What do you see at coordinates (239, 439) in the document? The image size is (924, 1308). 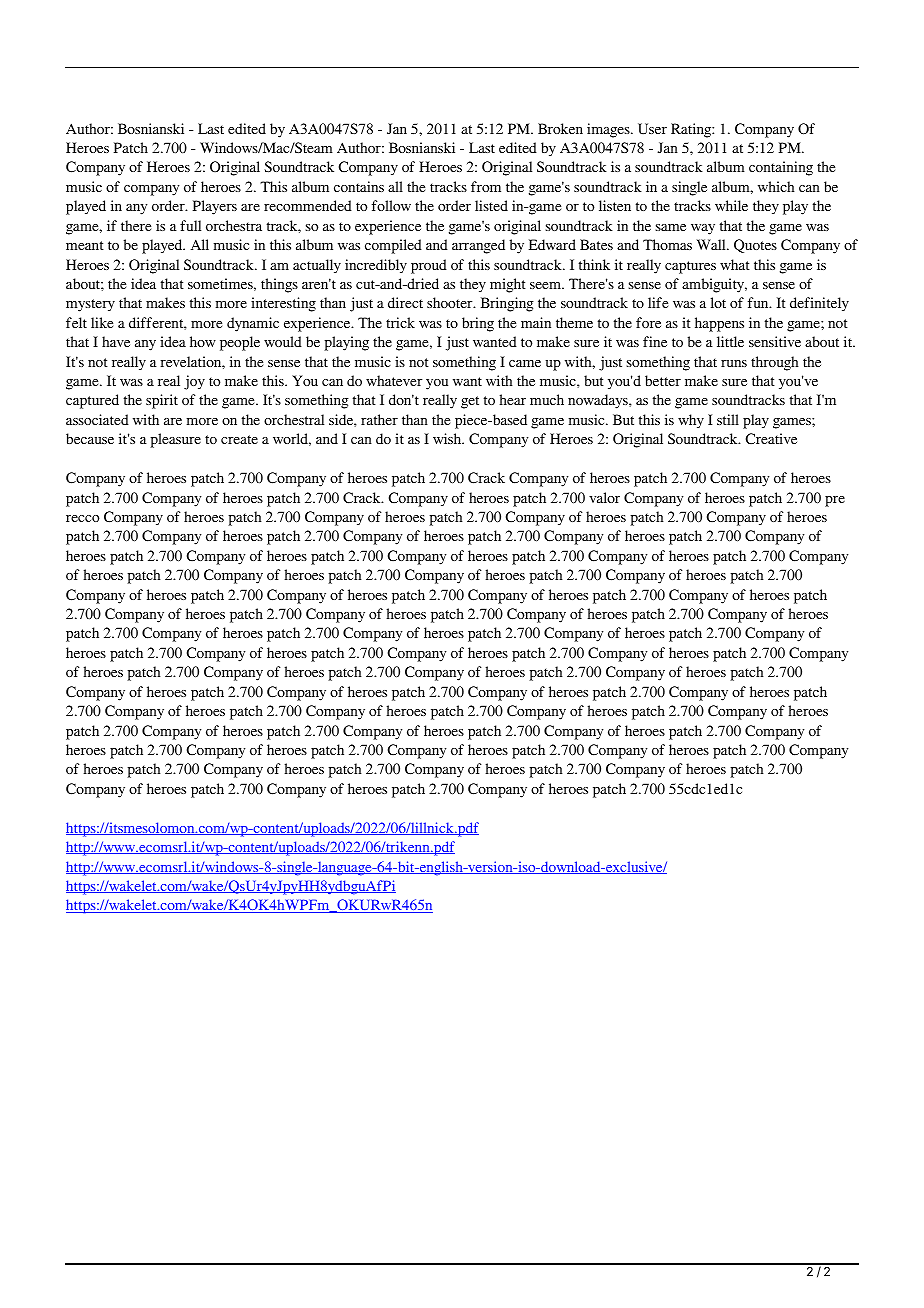 I see `create` at bounding box center [239, 439].
